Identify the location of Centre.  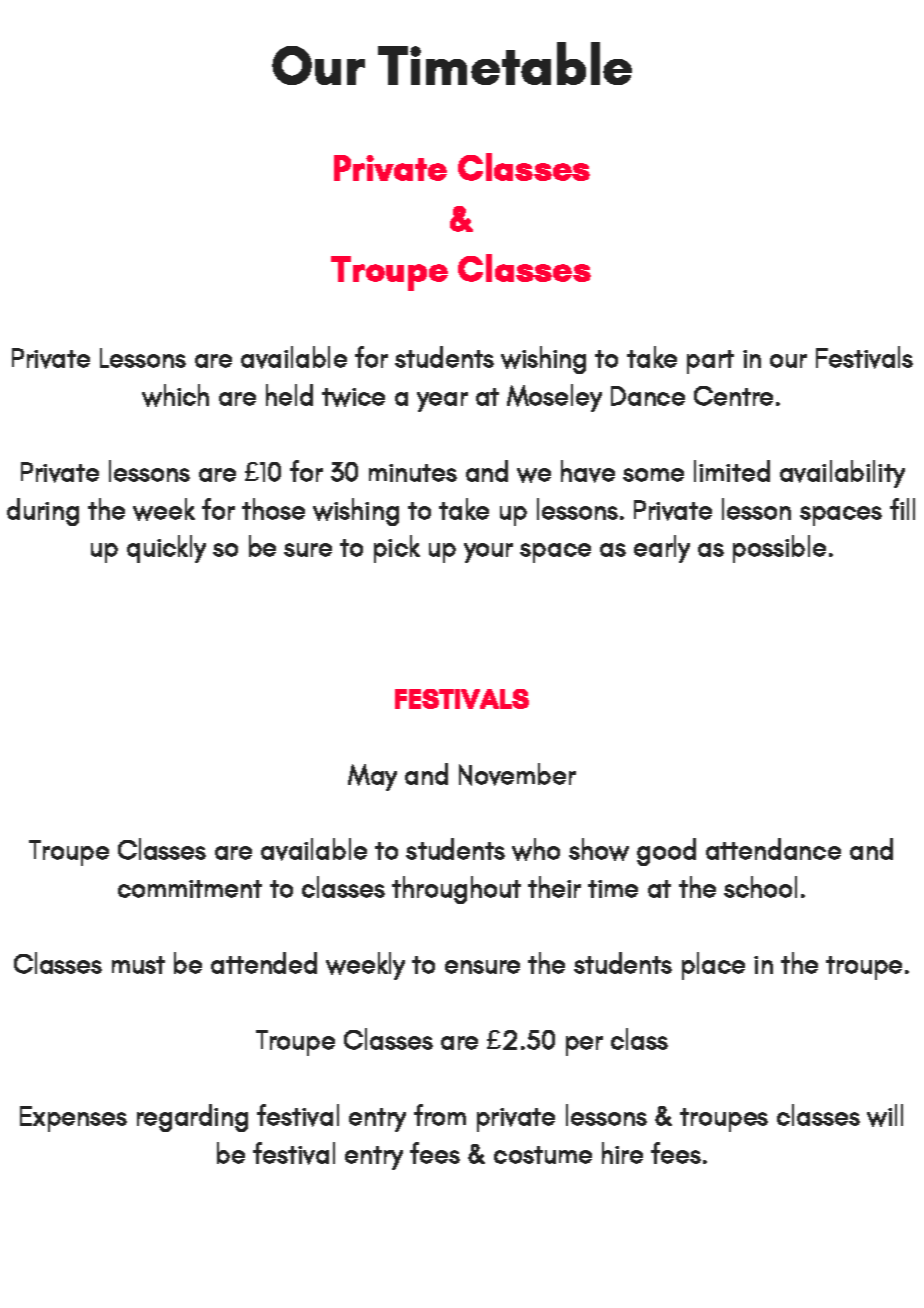
(733, 396).
